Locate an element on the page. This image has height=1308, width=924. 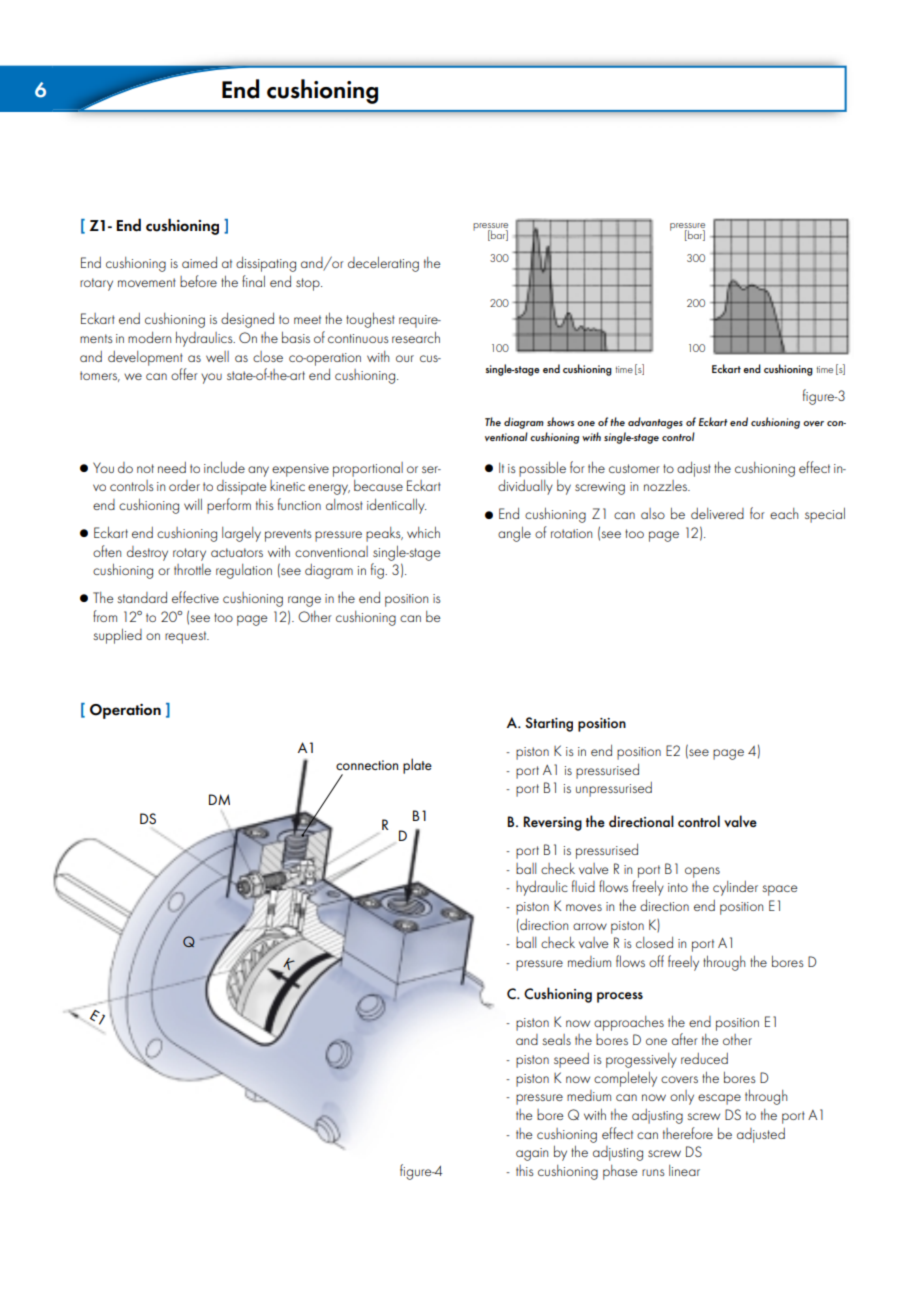
before is located at coordinates (198, 281).
